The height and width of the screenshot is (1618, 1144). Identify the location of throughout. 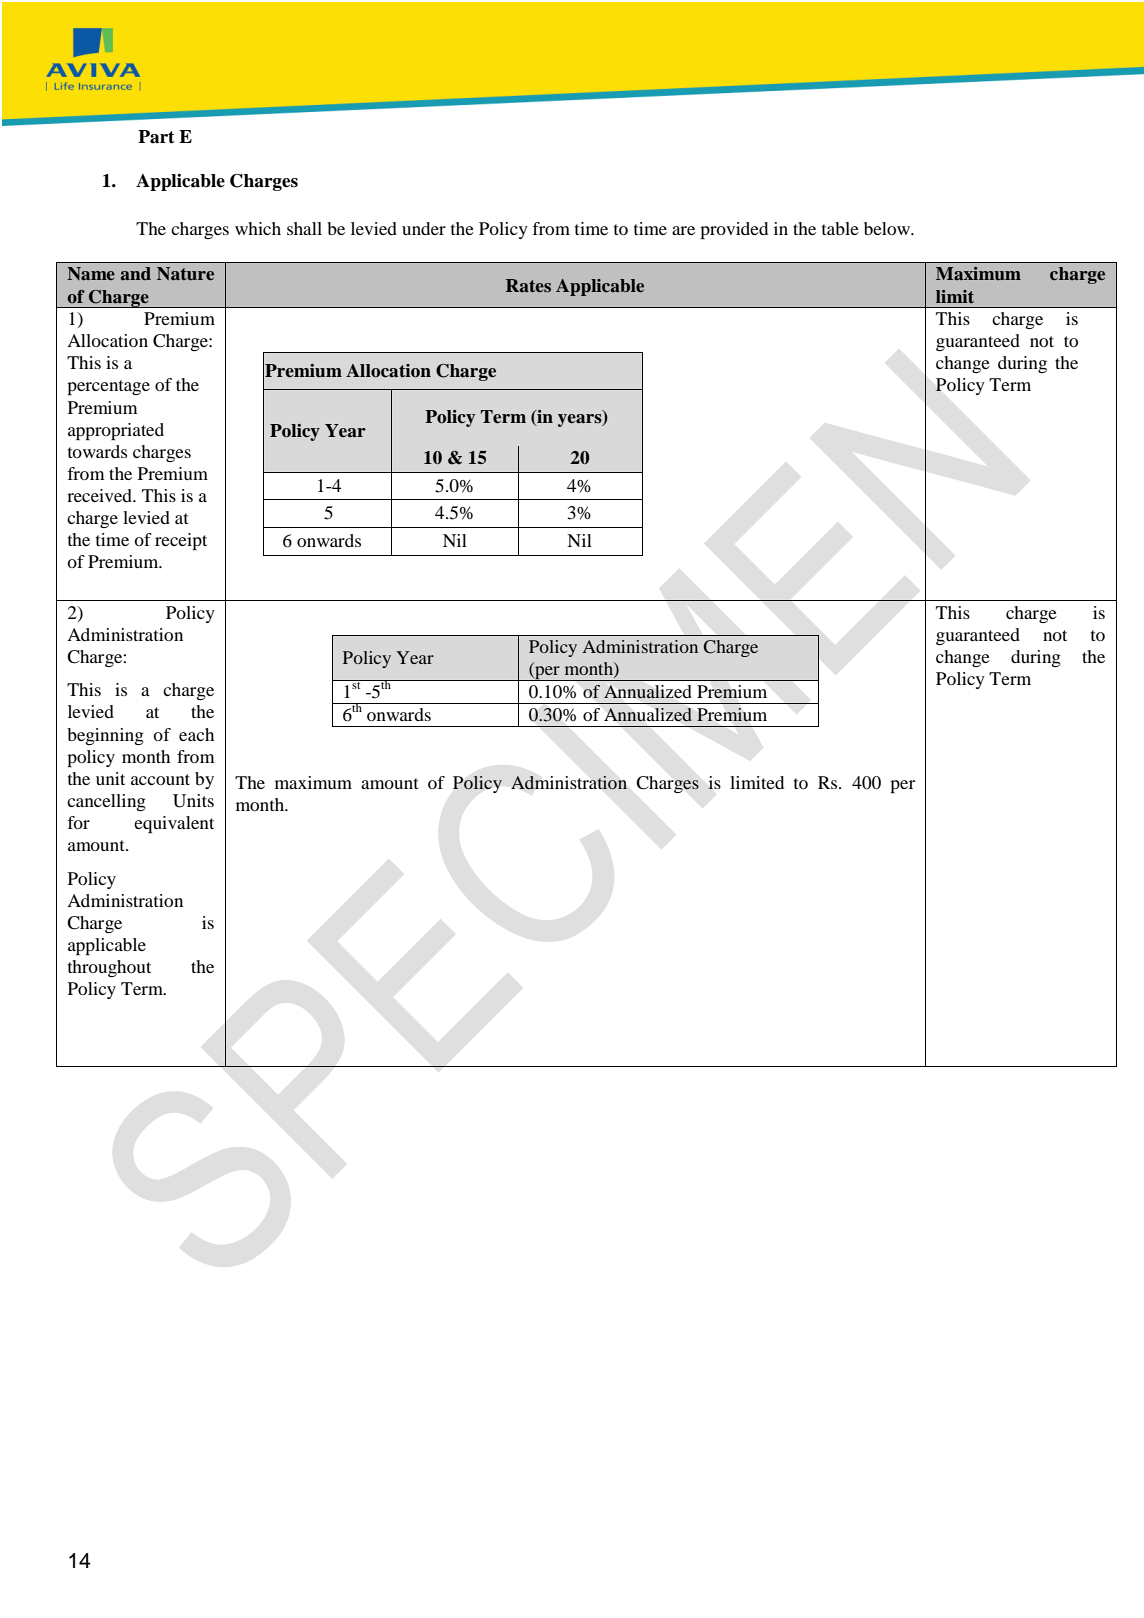
(109, 968).
